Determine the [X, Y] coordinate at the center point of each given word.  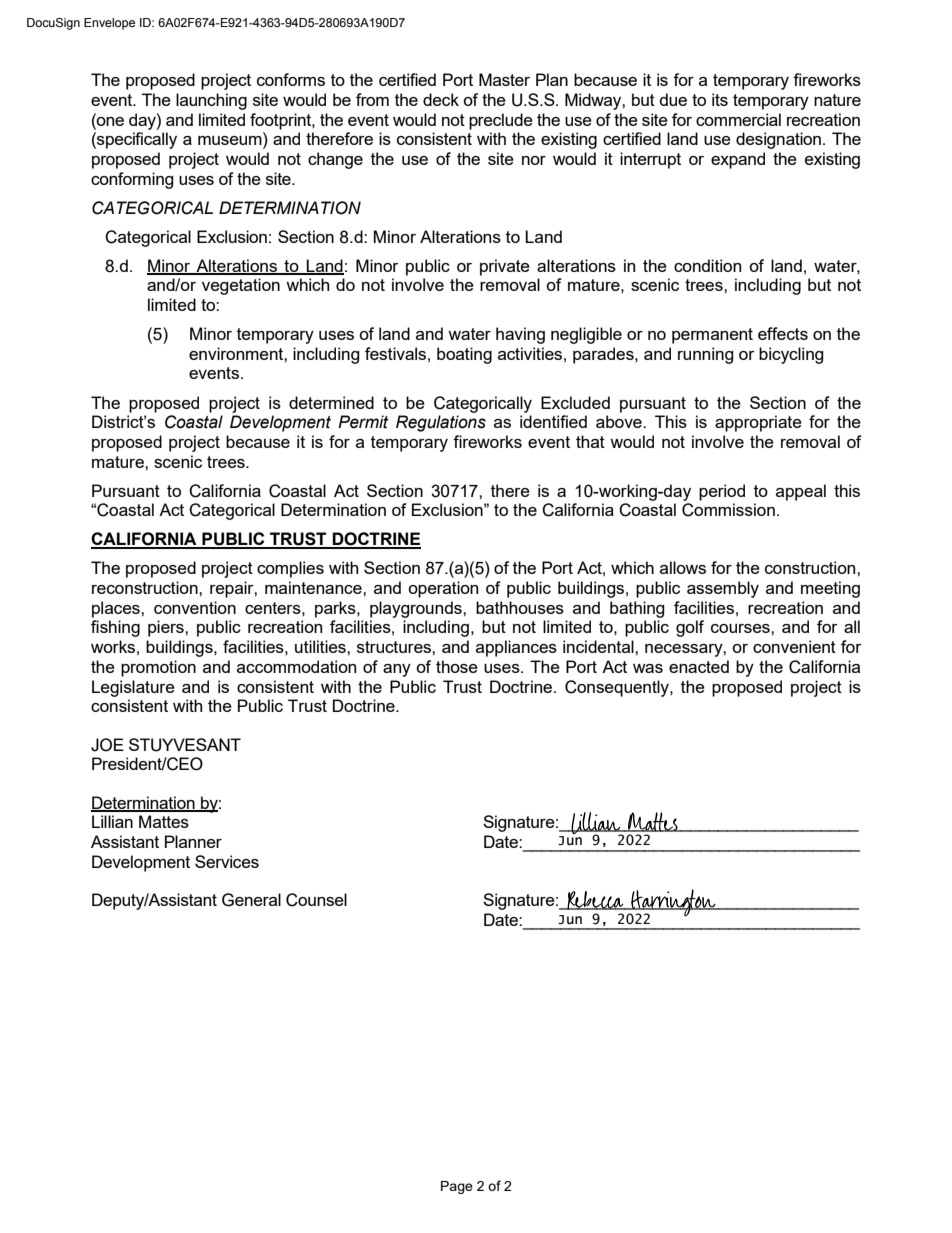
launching [211, 101]
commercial [738, 119]
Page [457, 1187]
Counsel [316, 900]
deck [441, 99]
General [251, 900]
